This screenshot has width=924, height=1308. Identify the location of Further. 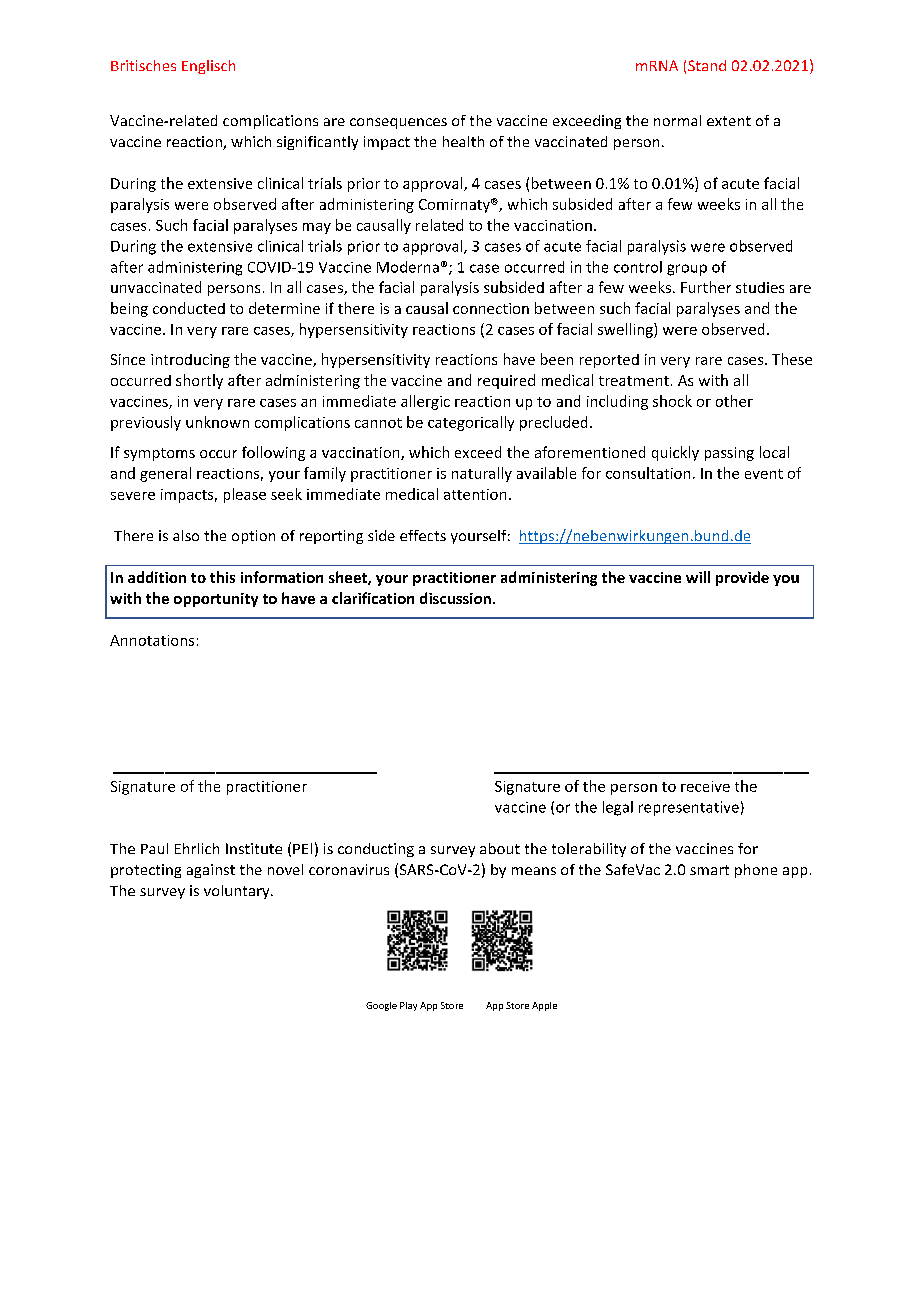
(706, 287).
